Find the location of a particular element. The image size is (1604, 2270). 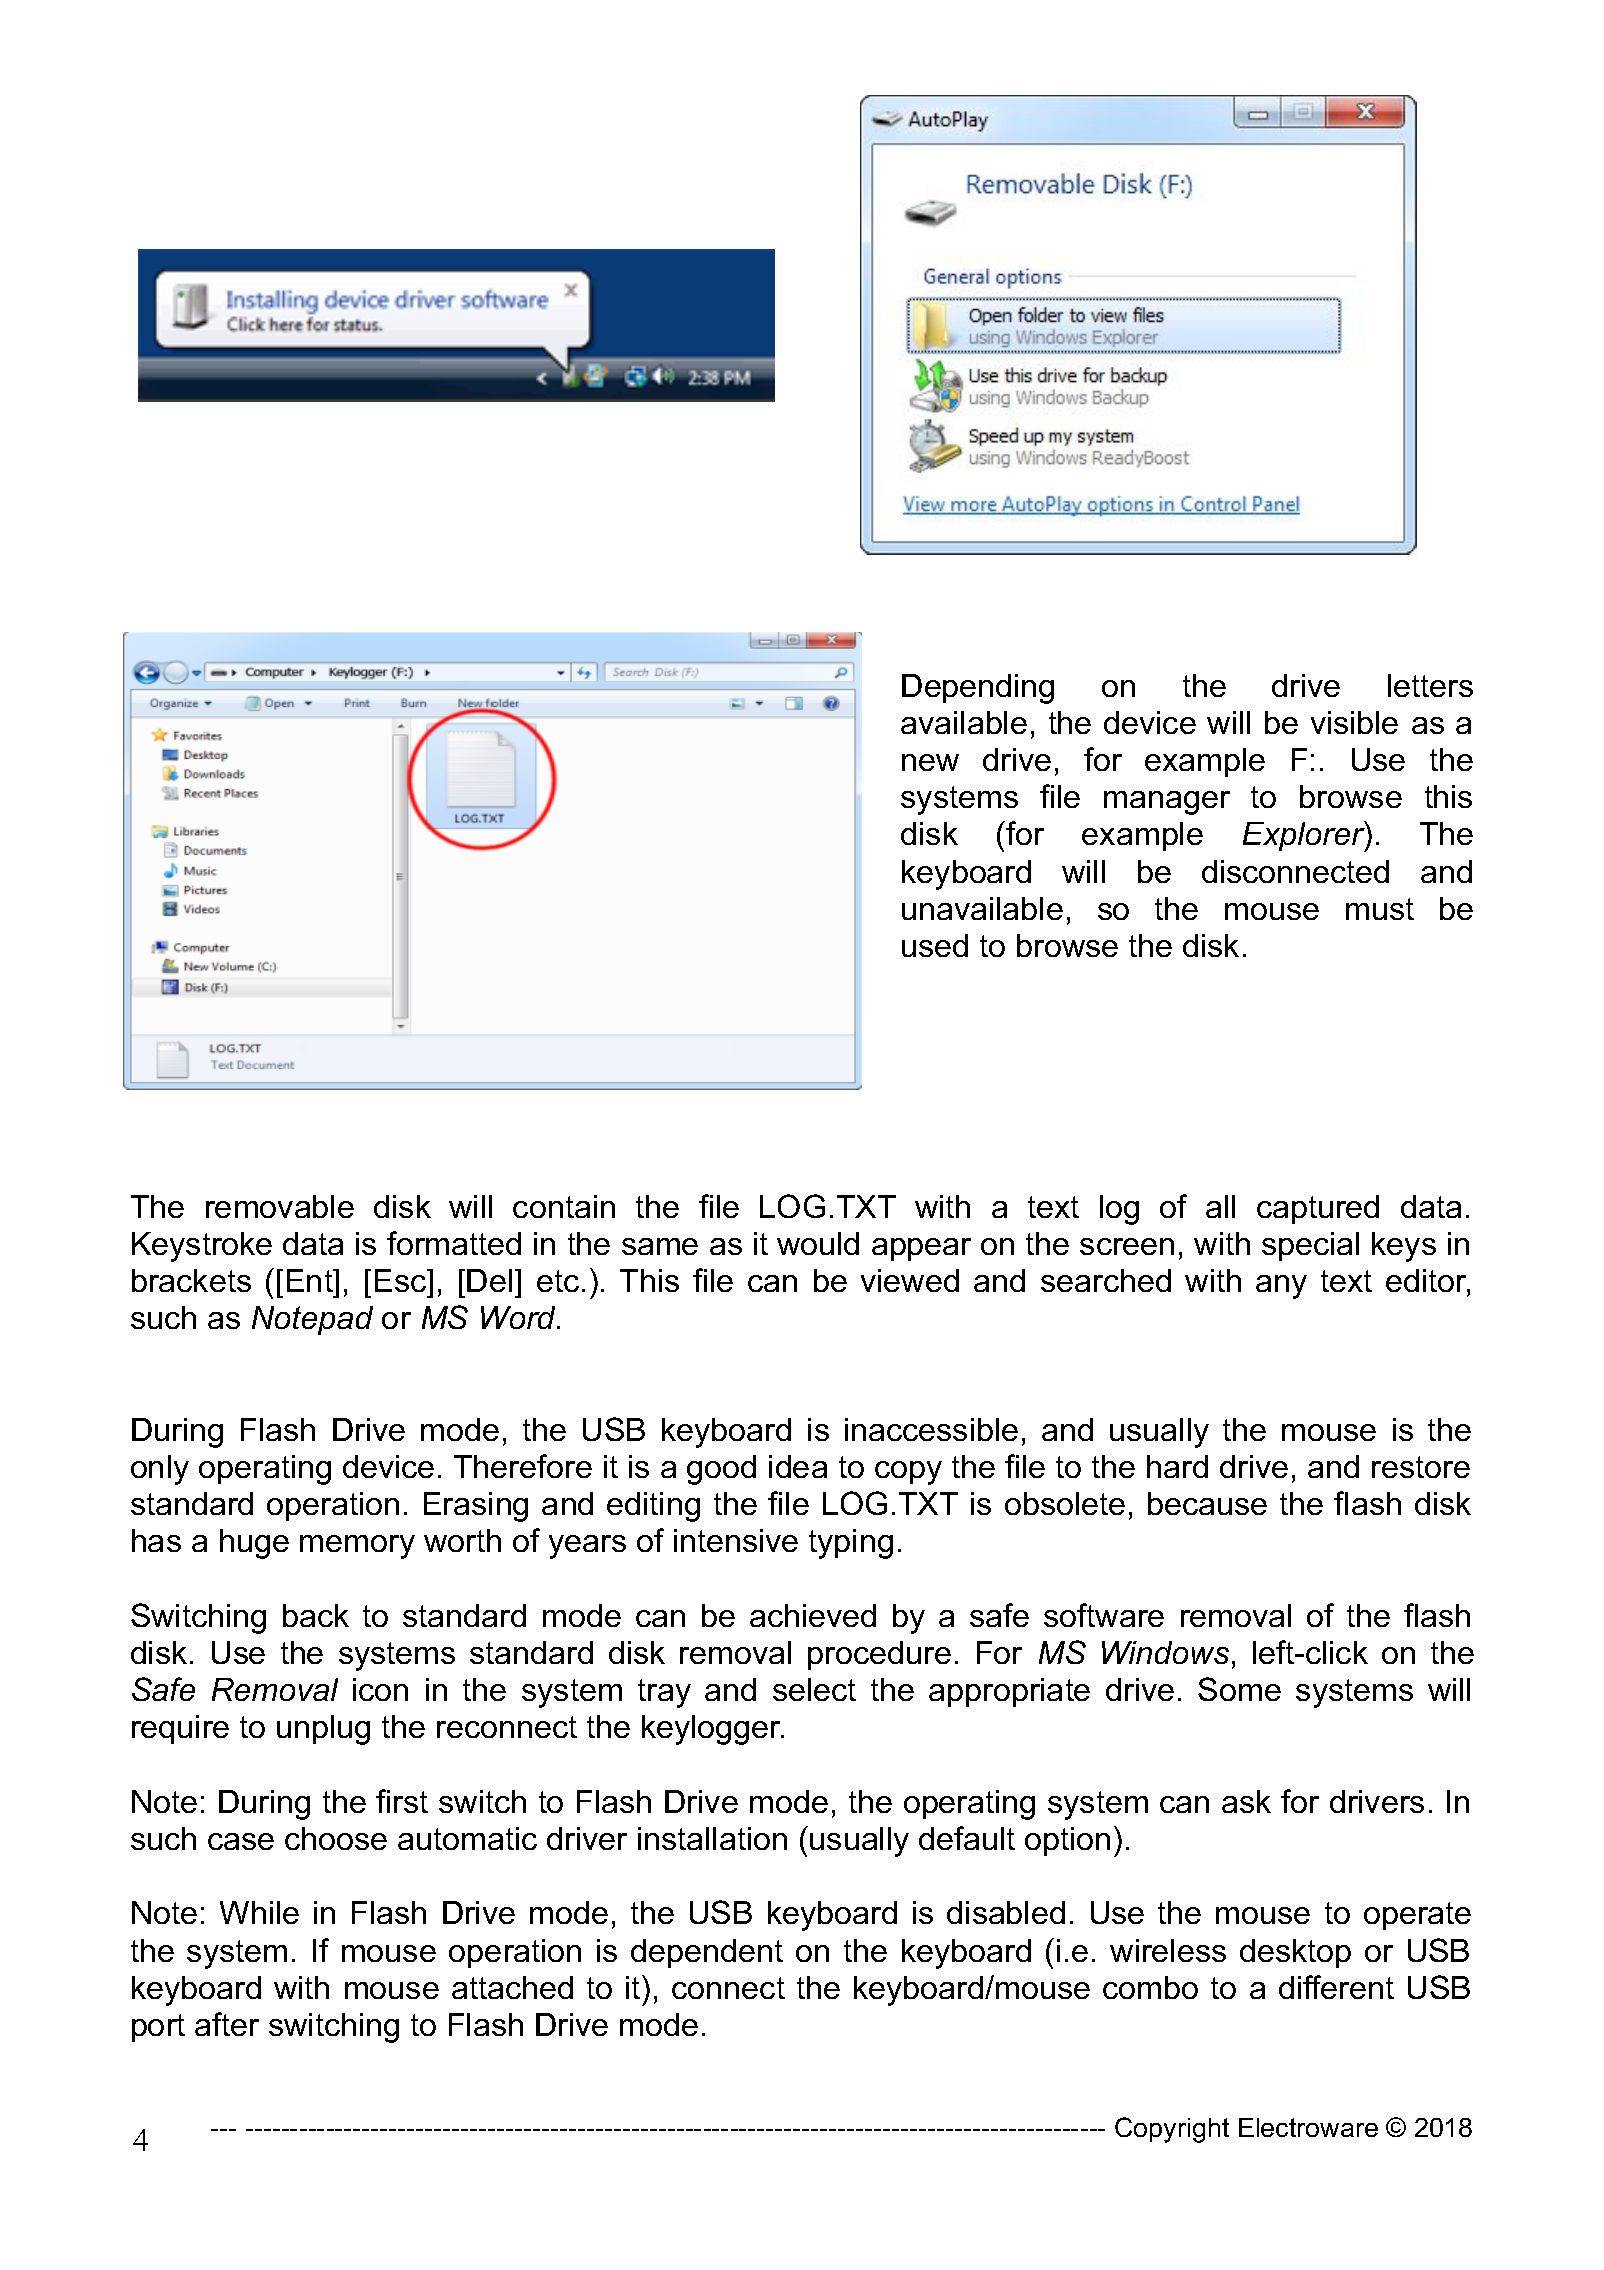

after is located at coordinates (227, 2024).
